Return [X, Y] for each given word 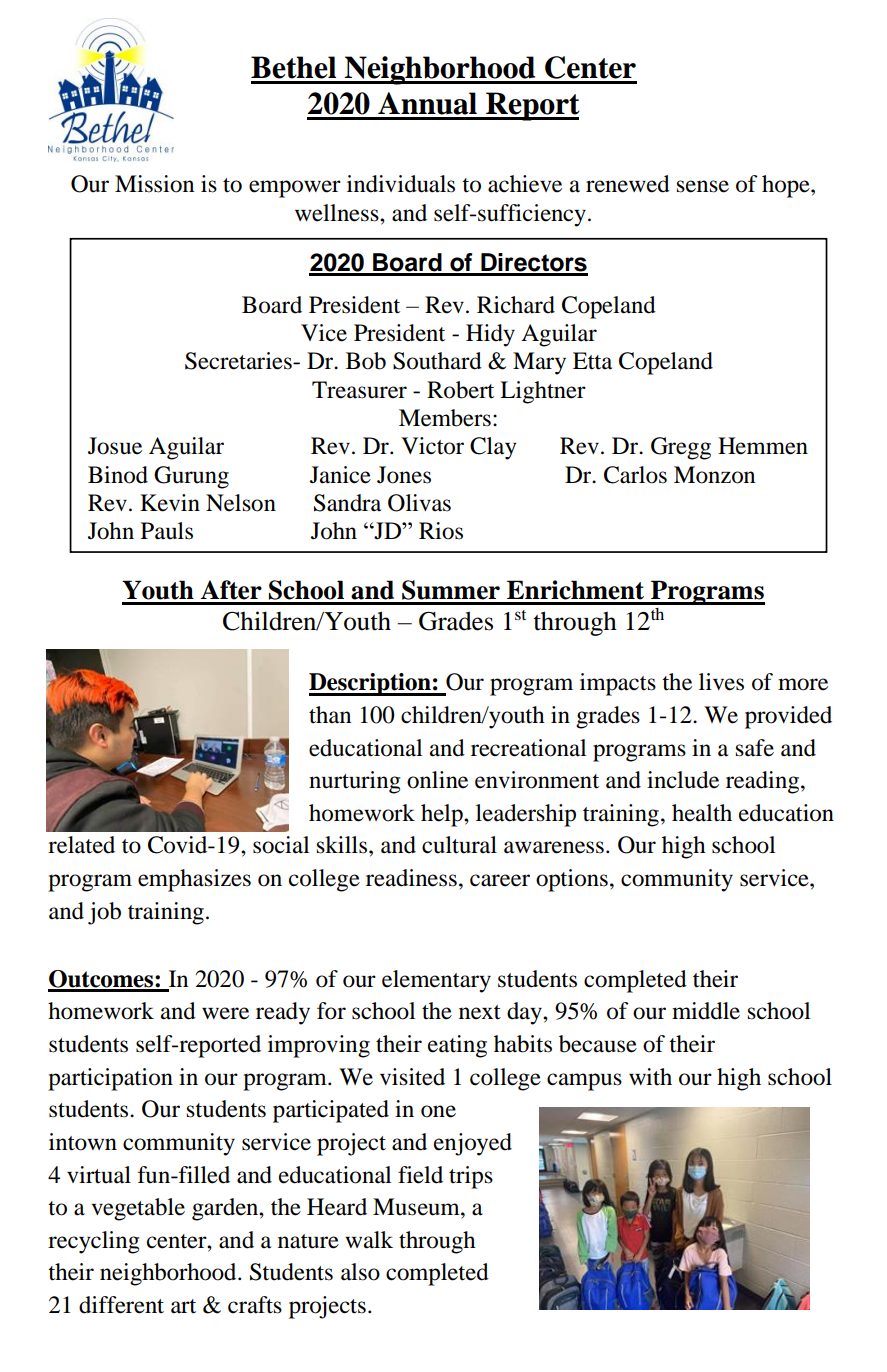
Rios [441, 531]
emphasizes [194, 880]
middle [706, 1011]
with [650, 1076]
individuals [401, 184]
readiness [411, 878]
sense [703, 186]
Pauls [167, 531]
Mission [154, 184]
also [360, 1272]
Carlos [635, 475]
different [121, 1305]
